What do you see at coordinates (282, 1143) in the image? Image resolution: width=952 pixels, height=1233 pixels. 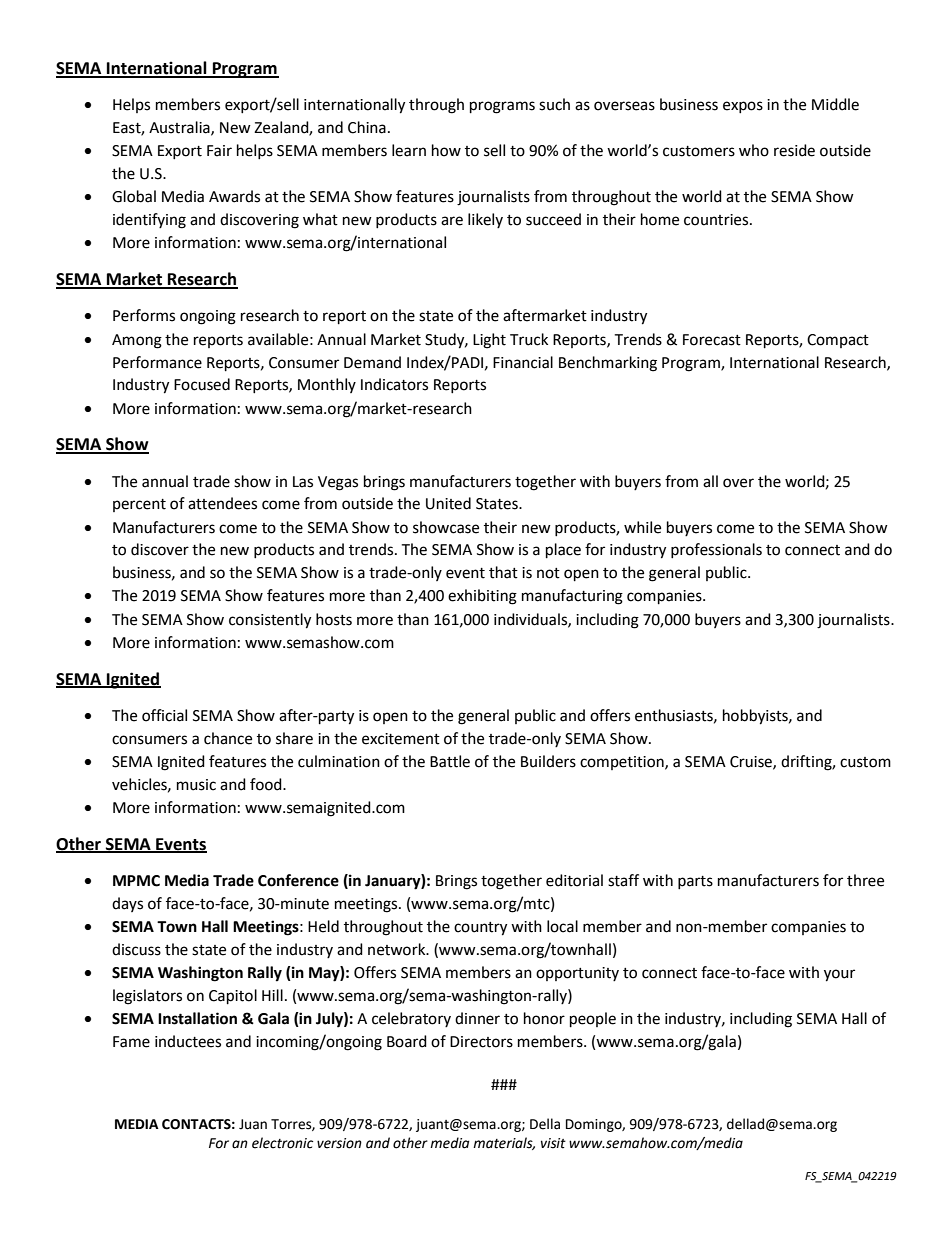 I see `electronic` at bounding box center [282, 1143].
